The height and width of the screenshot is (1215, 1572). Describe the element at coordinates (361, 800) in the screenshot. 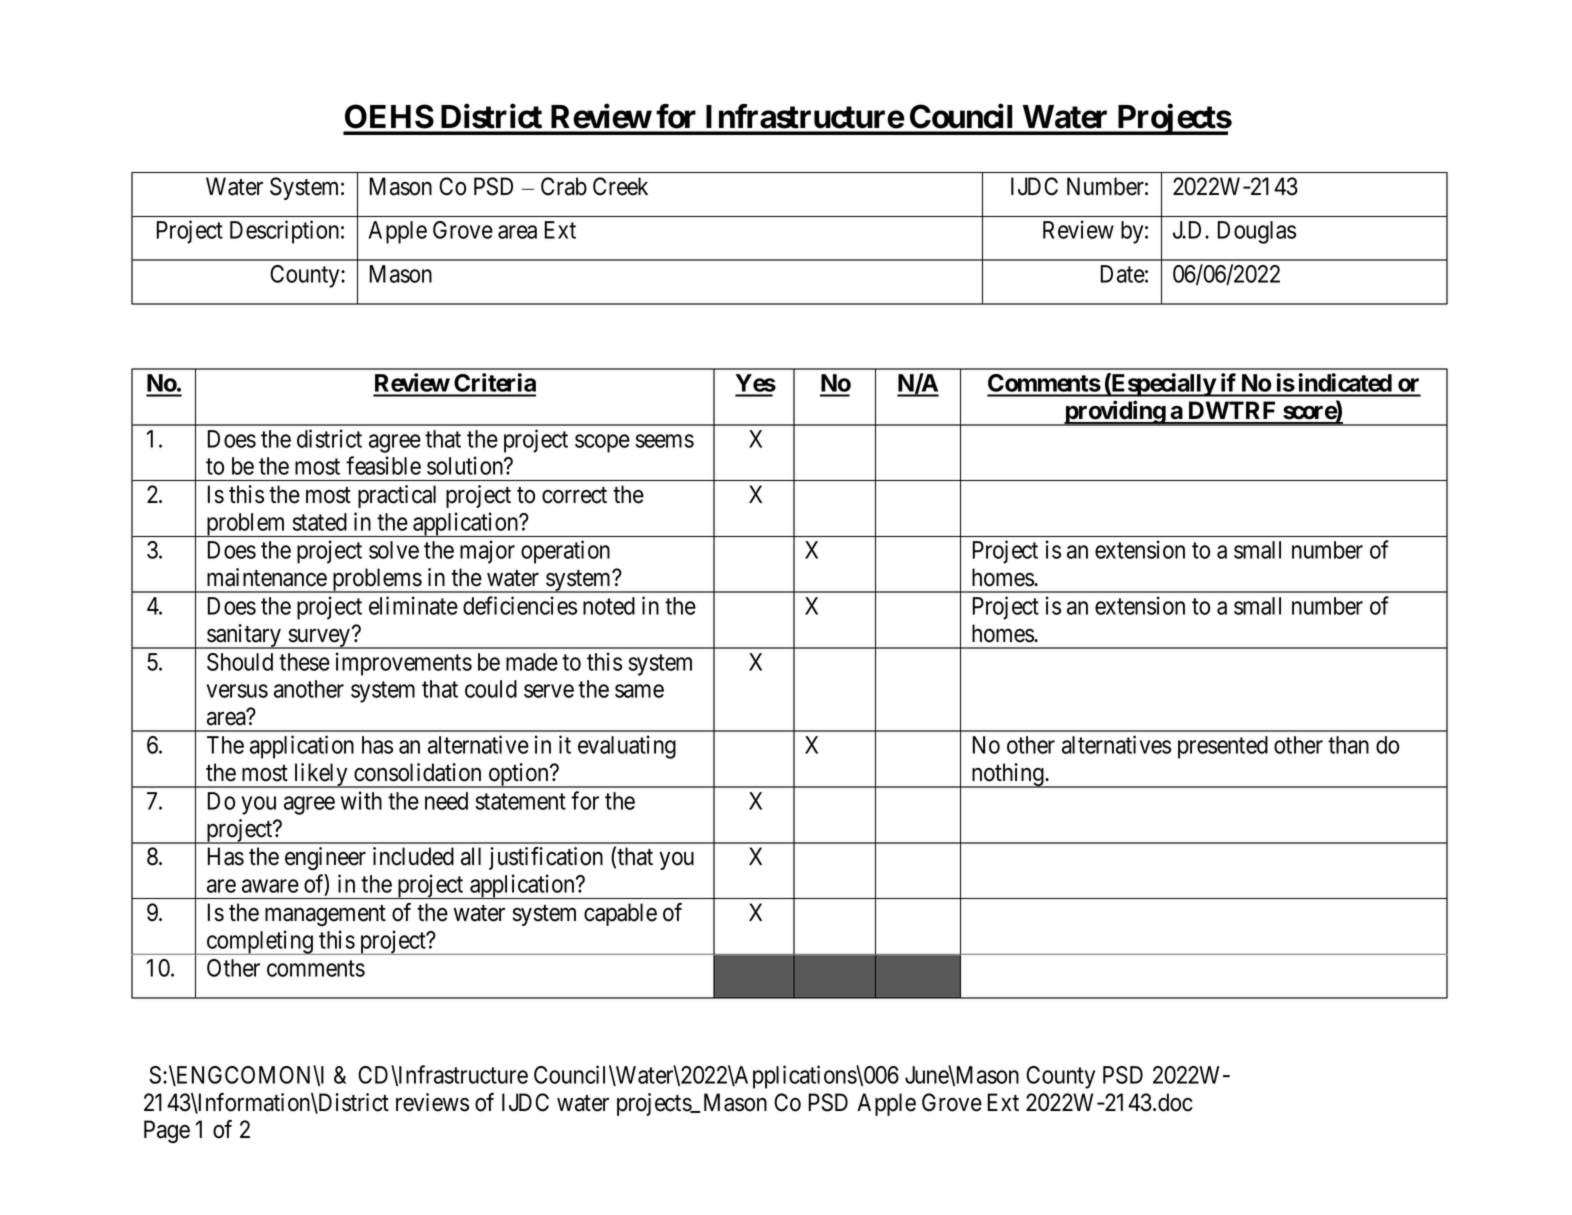

I see `with` at that location.
